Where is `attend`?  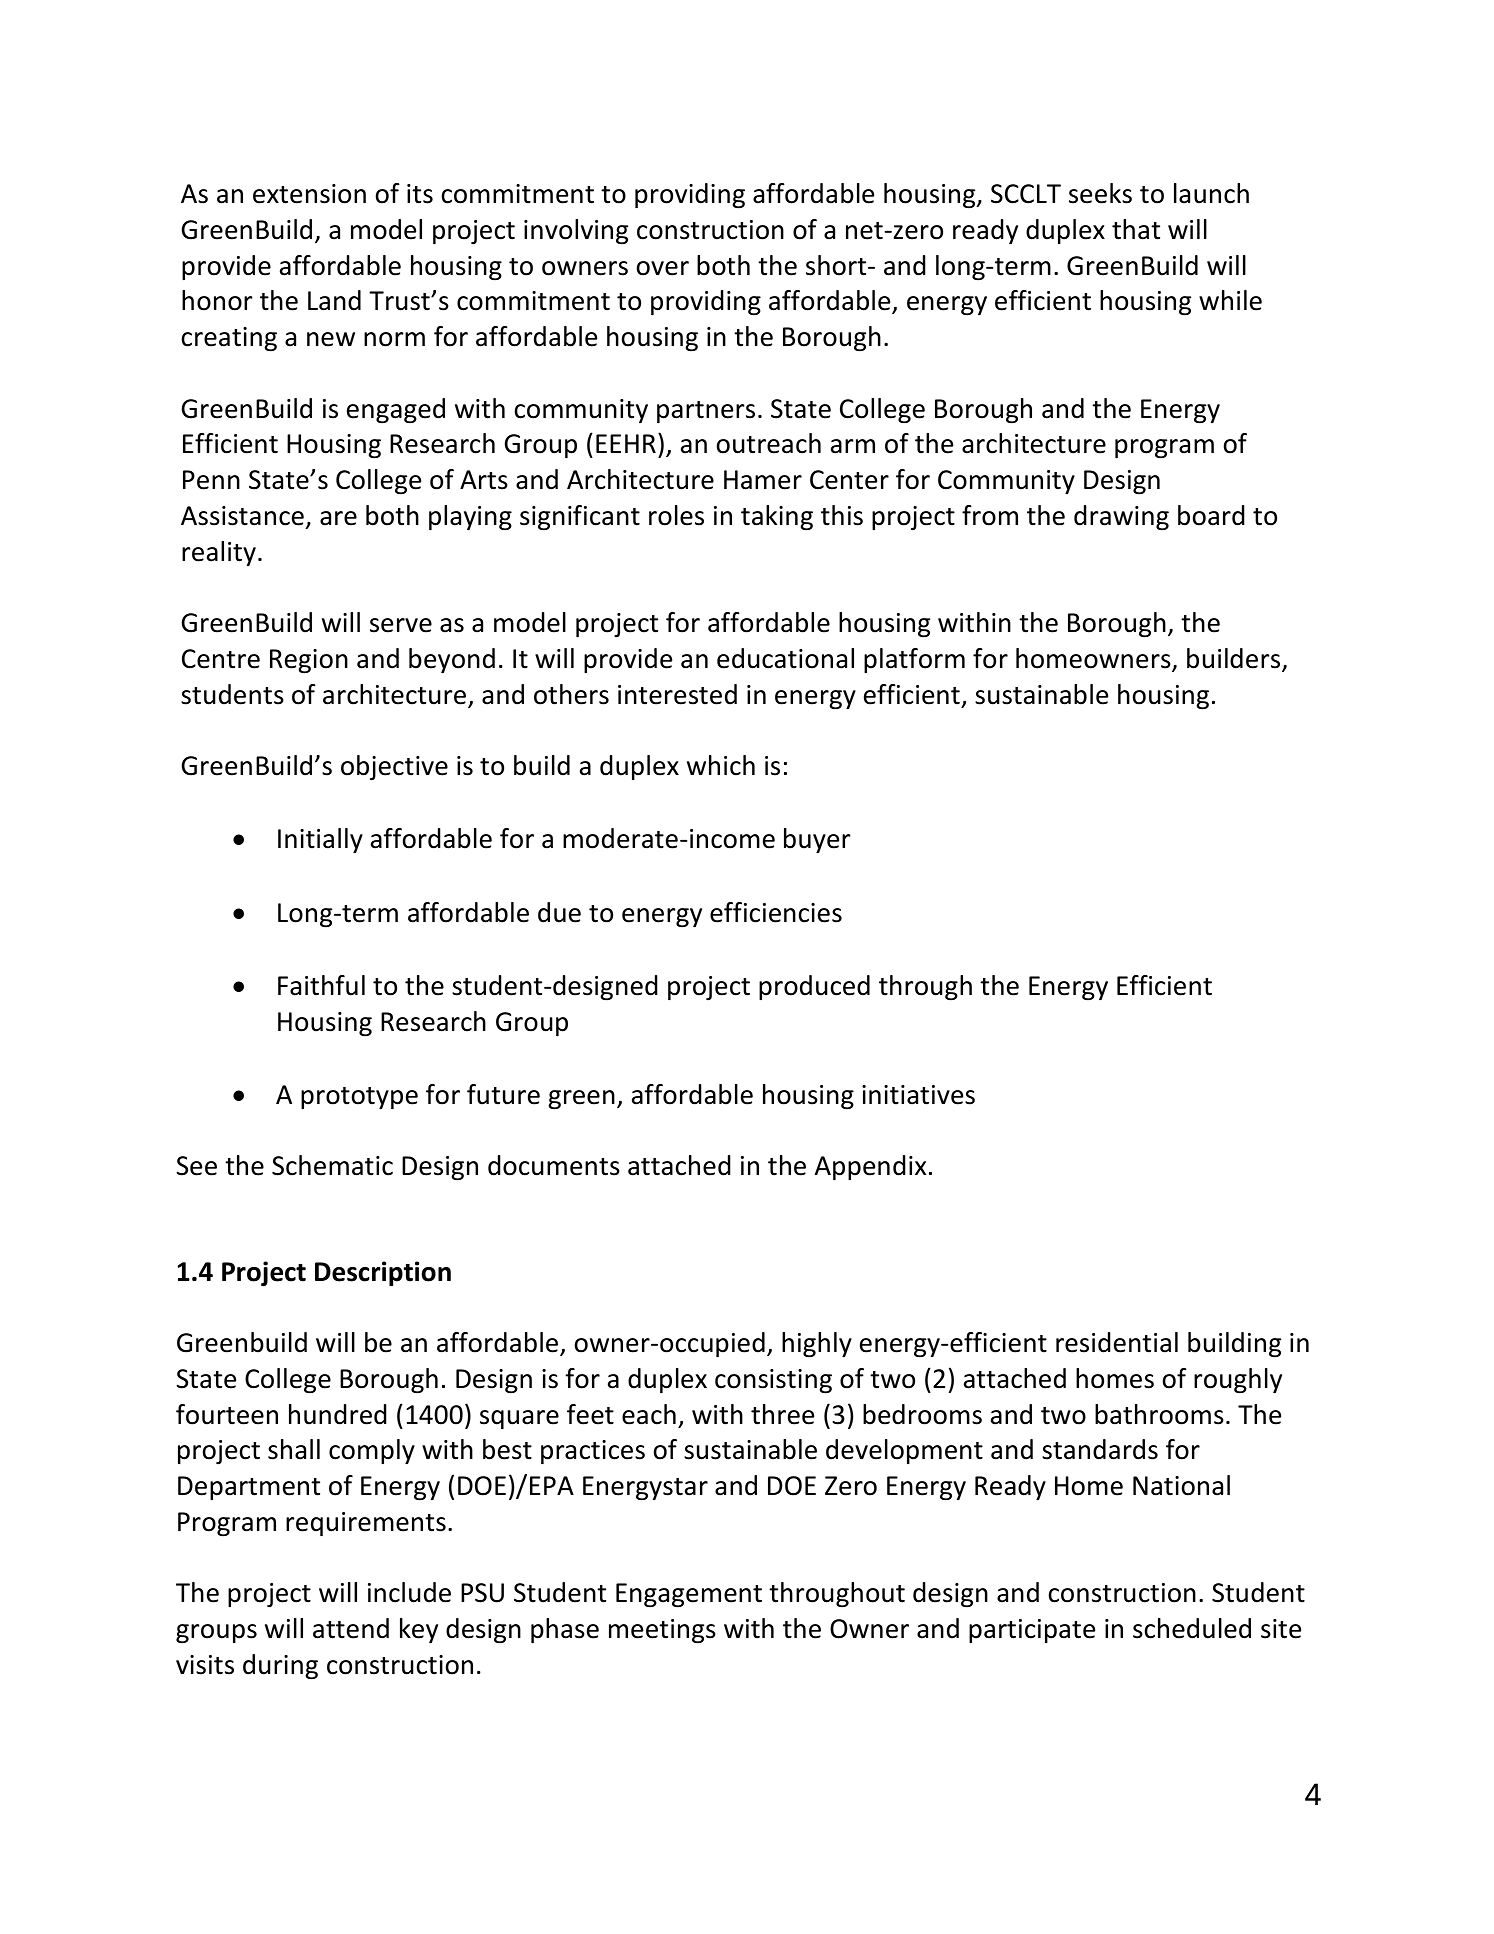 attend is located at coordinates (351, 1628).
